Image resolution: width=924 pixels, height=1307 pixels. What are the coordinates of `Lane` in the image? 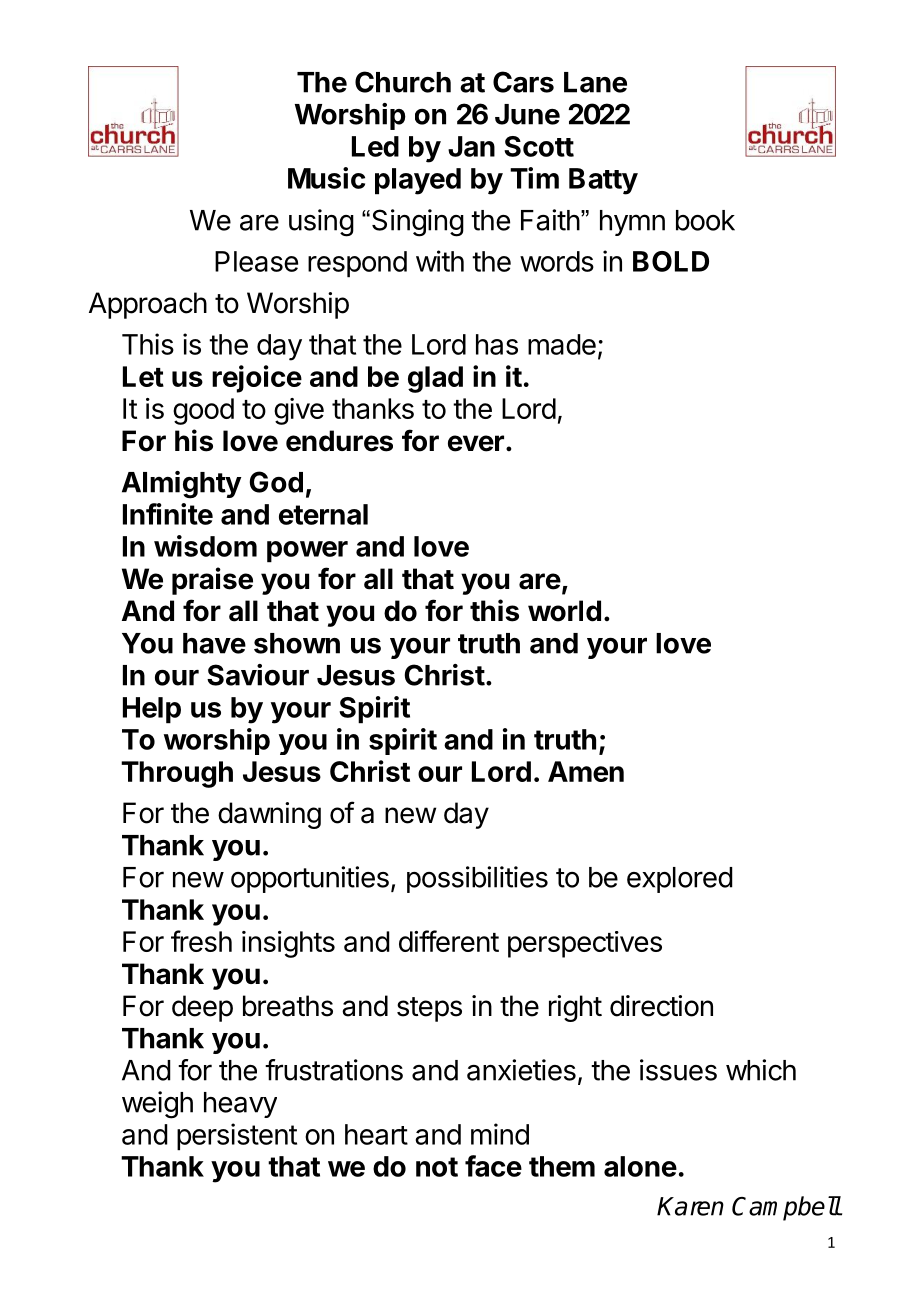 It's located at (595, 82).
